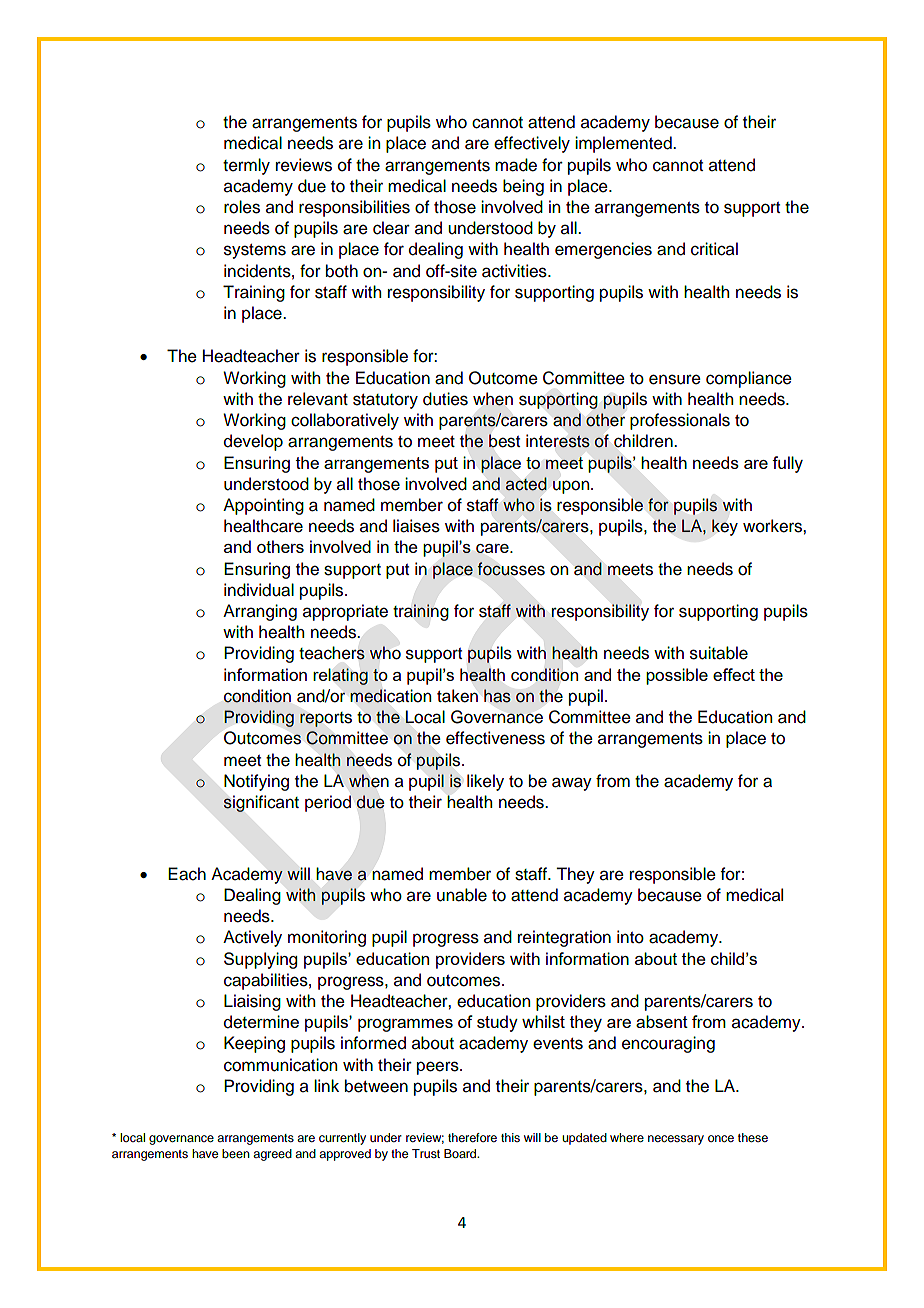 This page has width=924, height=1308. What do you see at coordinates (510, 1137) in the page?
I see `this` at bounding box center [510, 1137].
